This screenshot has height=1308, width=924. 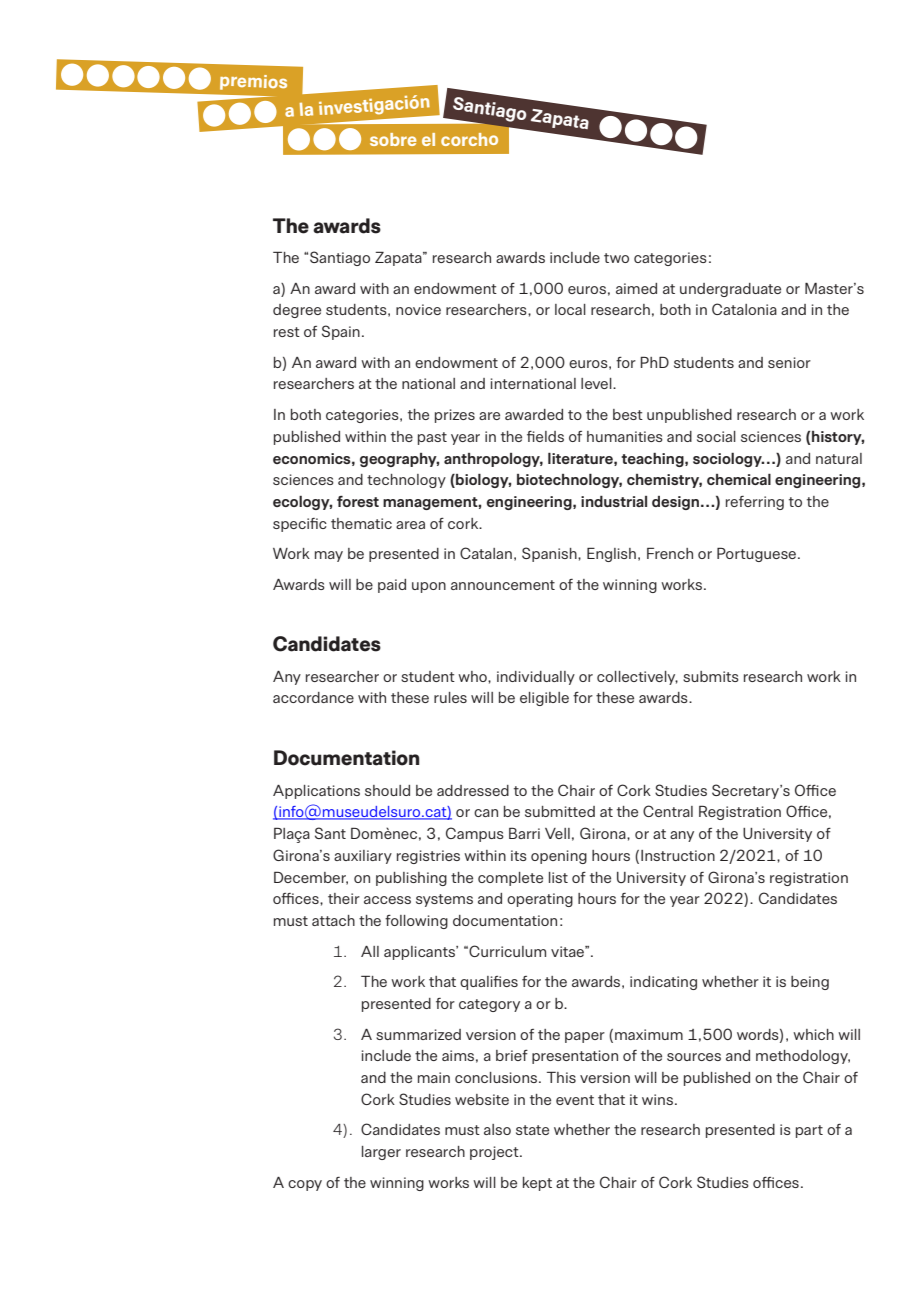 I want to click on two, so click(x=616, y=258).
